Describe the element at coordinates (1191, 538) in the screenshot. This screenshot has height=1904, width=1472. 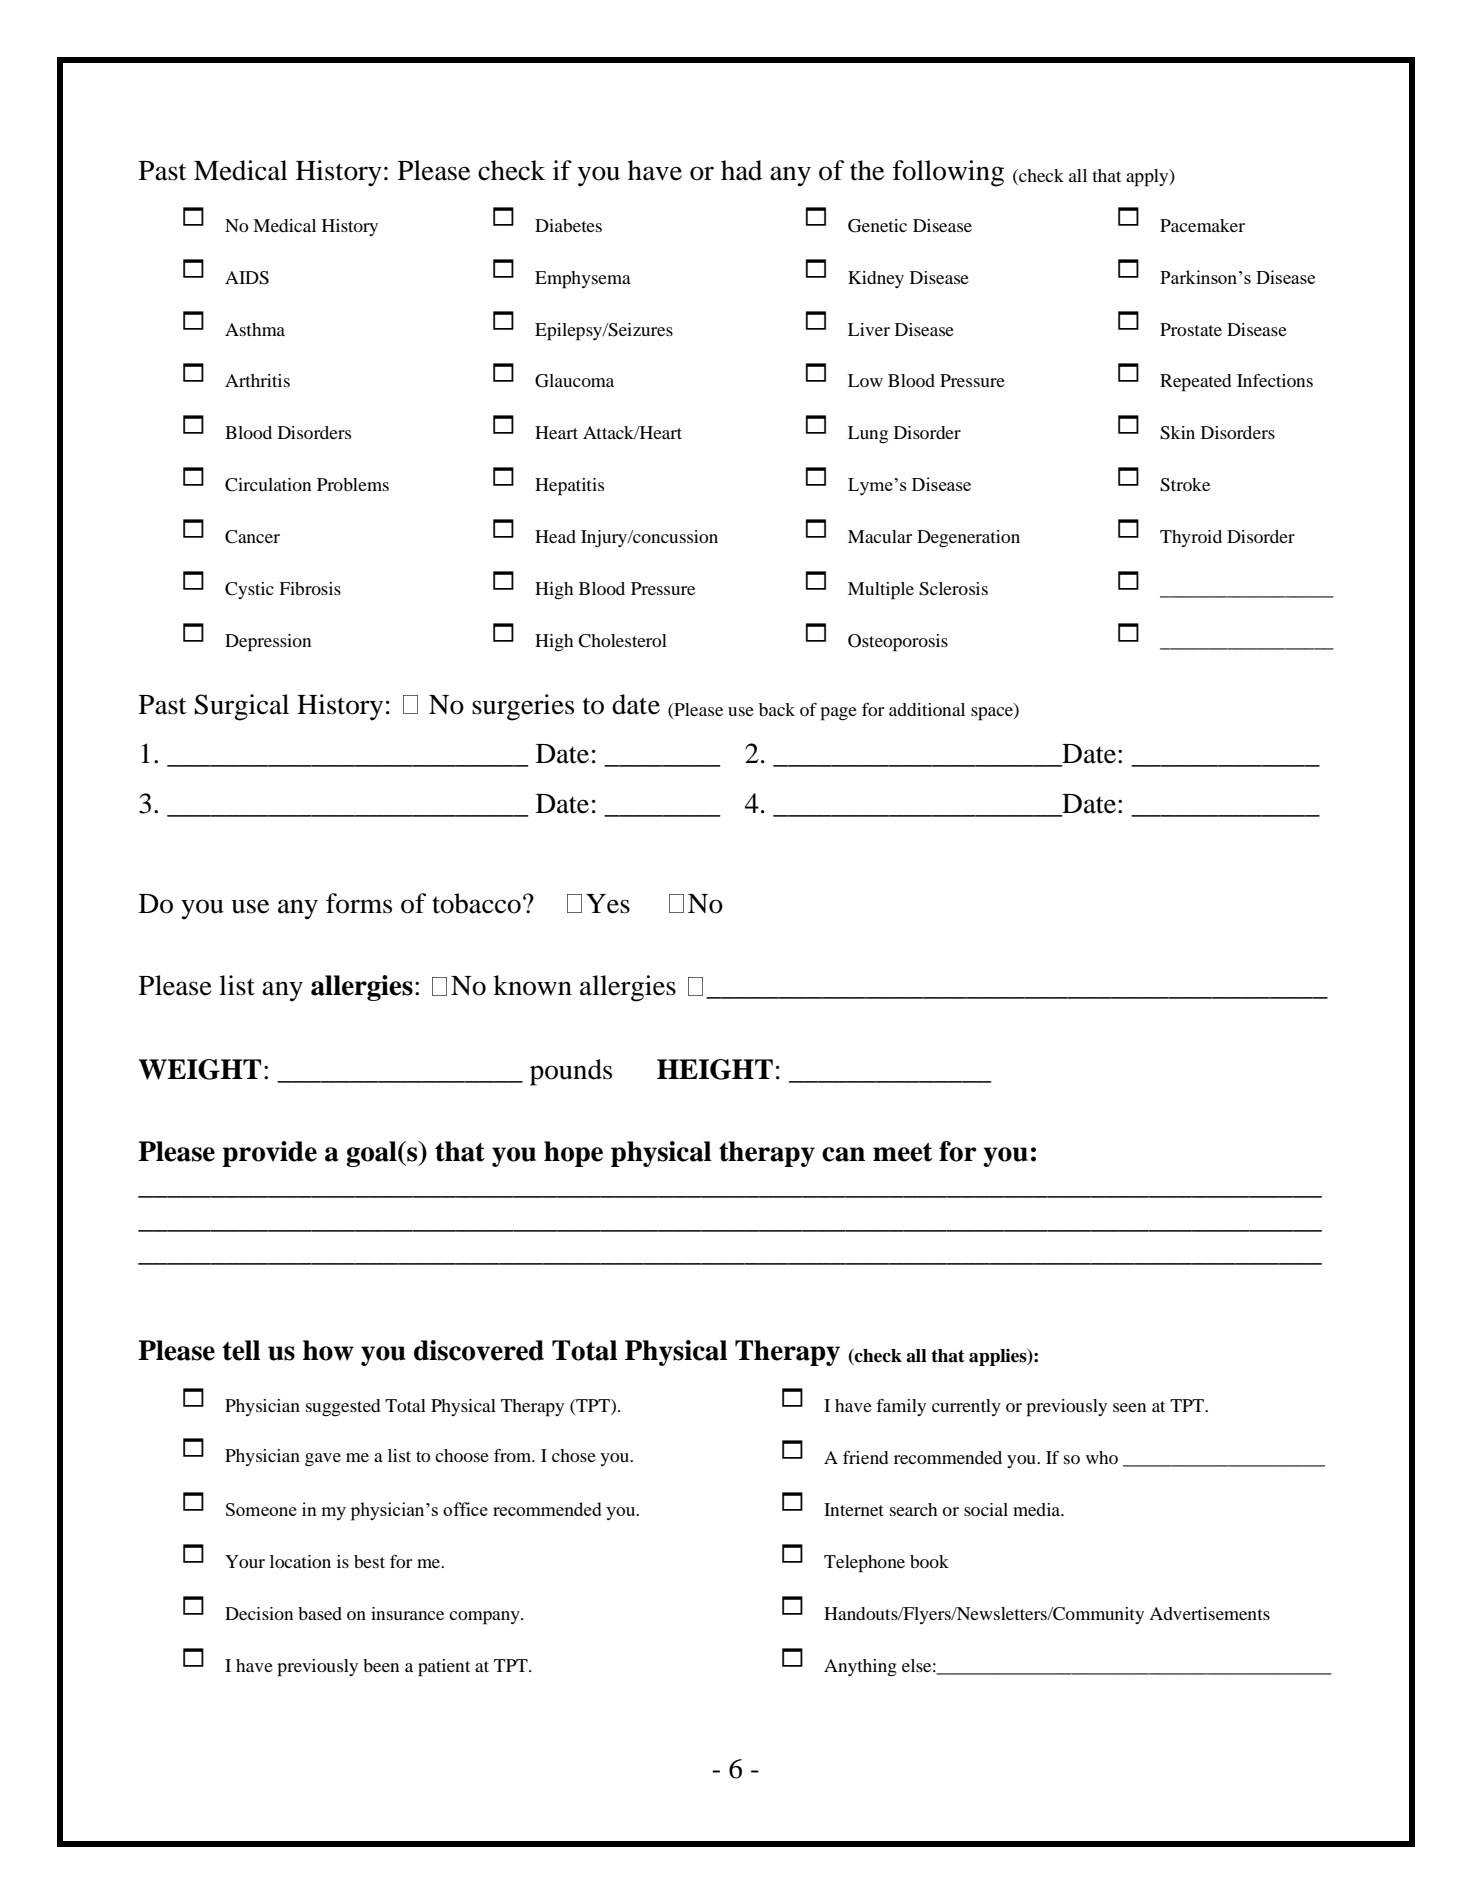
I see `Thyroid` at that location.
